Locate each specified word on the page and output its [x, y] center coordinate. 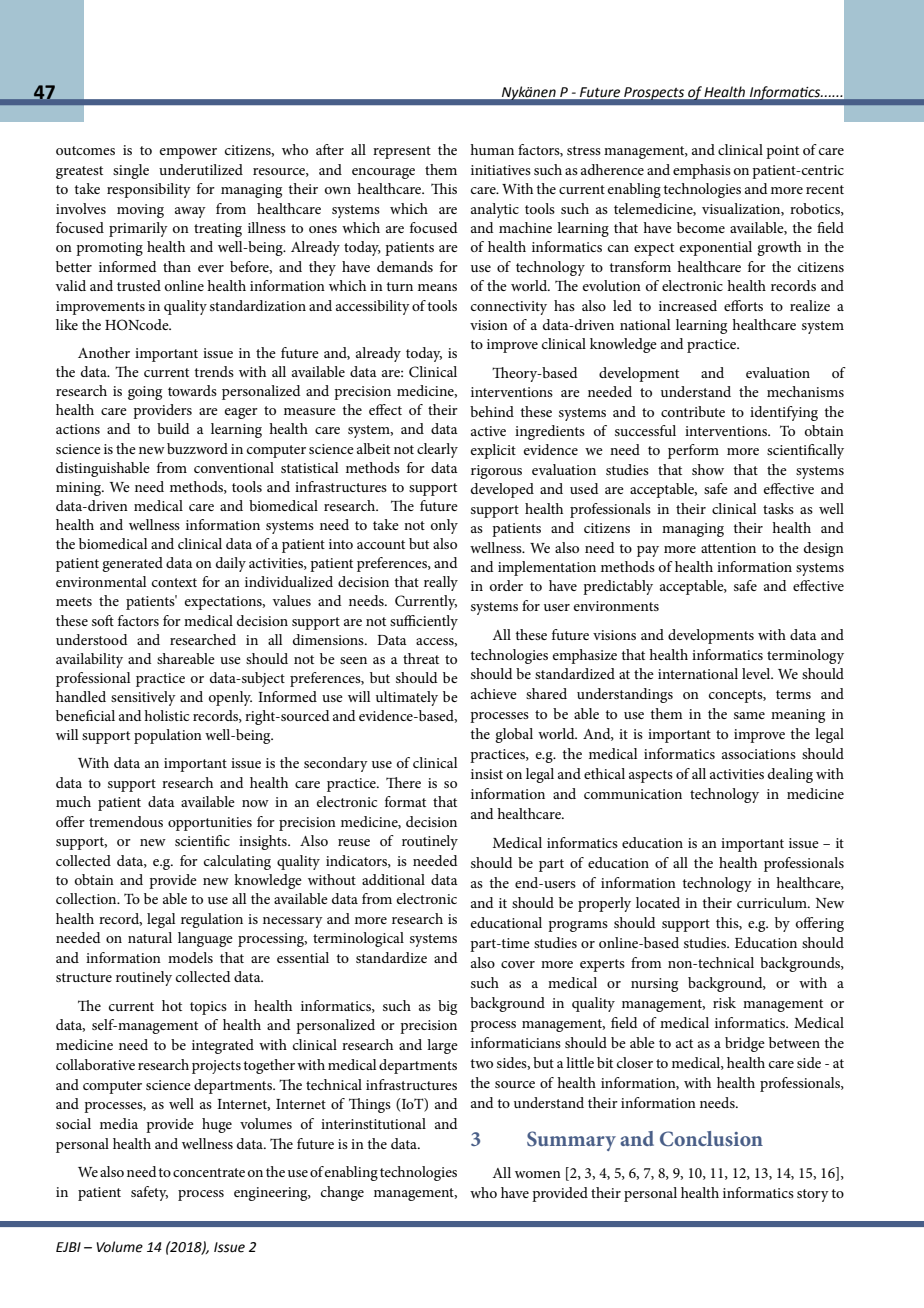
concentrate [209, 1172]
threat [421, 658]
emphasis [702, 171]
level [757, 673]
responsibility [149, 190]
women [538, 1174]
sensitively [143, 698]
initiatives [501, 170]
